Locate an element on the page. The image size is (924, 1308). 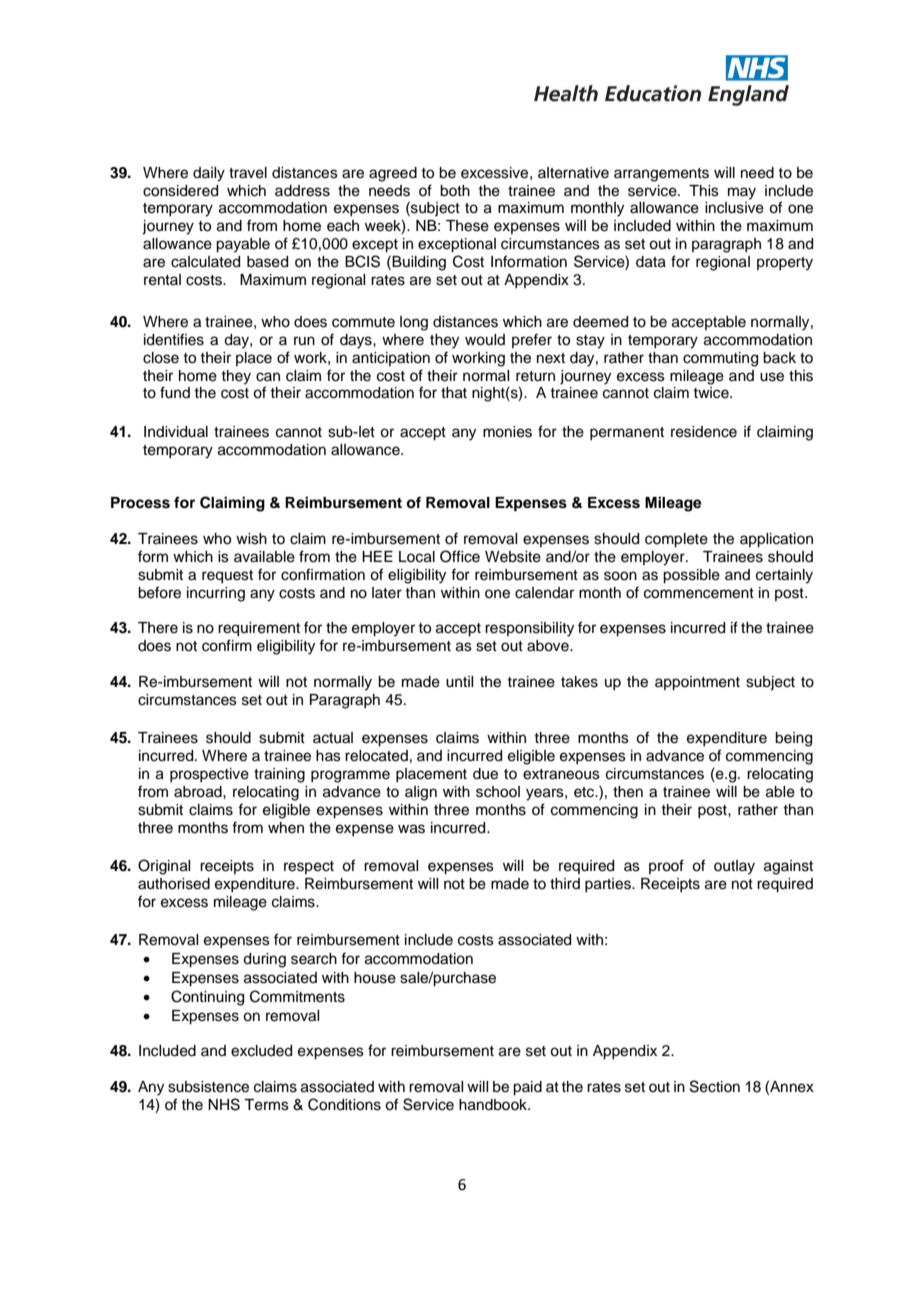
outlay is located at coordinates (734, 867).
